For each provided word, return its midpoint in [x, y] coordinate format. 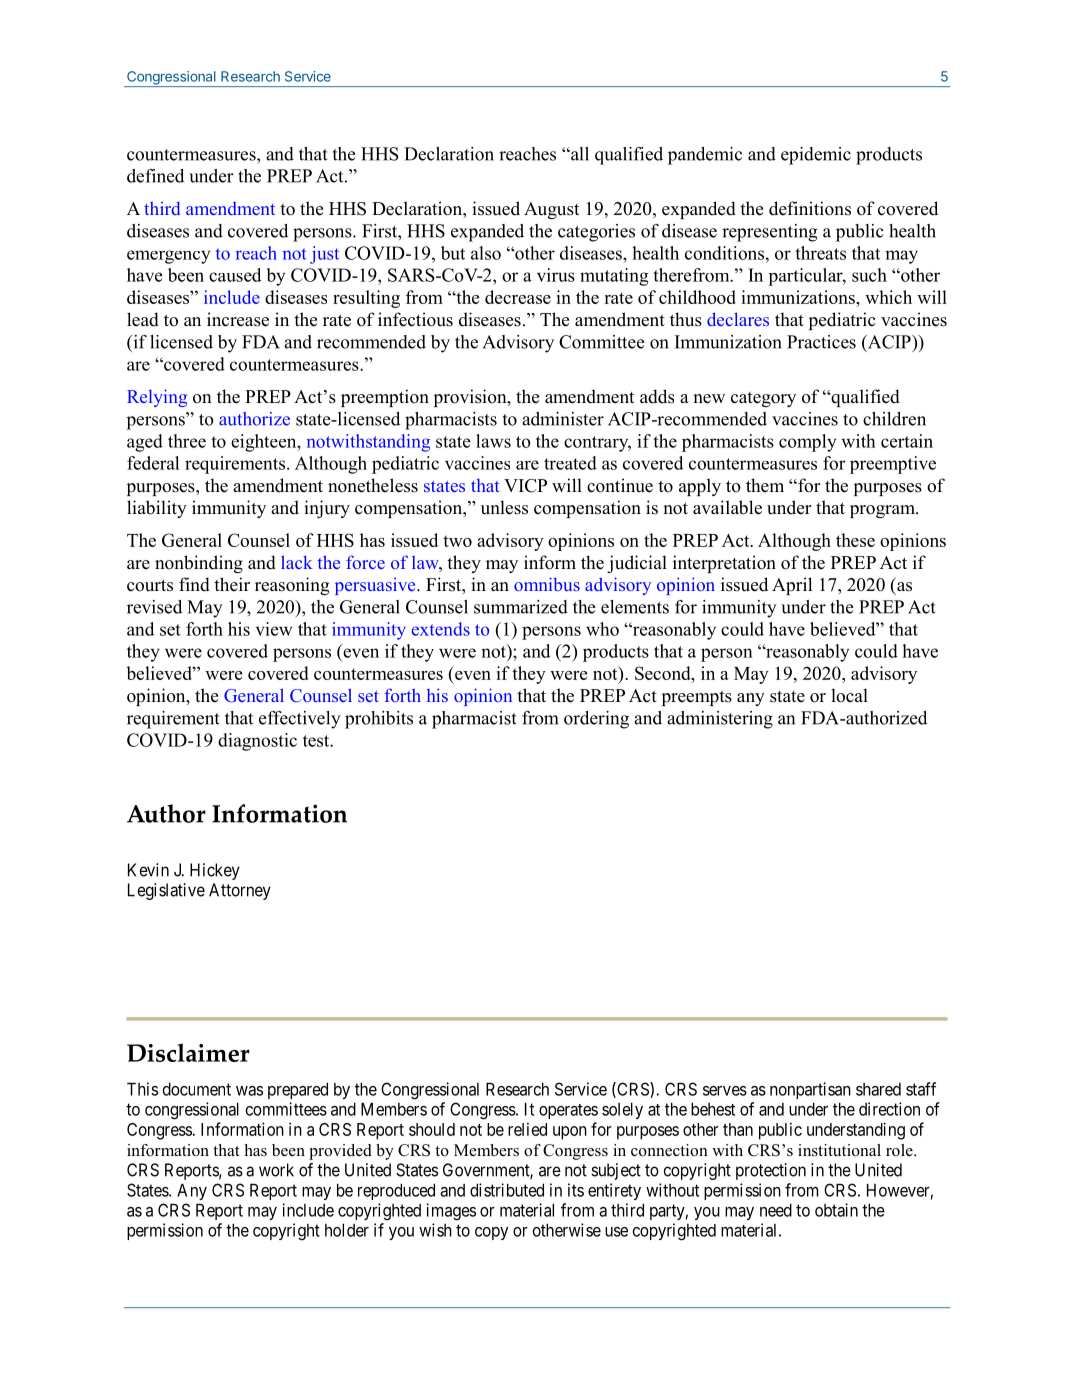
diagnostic [257, 742]
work [276, 1170]
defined [155, 176]
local [849, 695]
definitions [810, 208]
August [551, 210]
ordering [596, 720]
